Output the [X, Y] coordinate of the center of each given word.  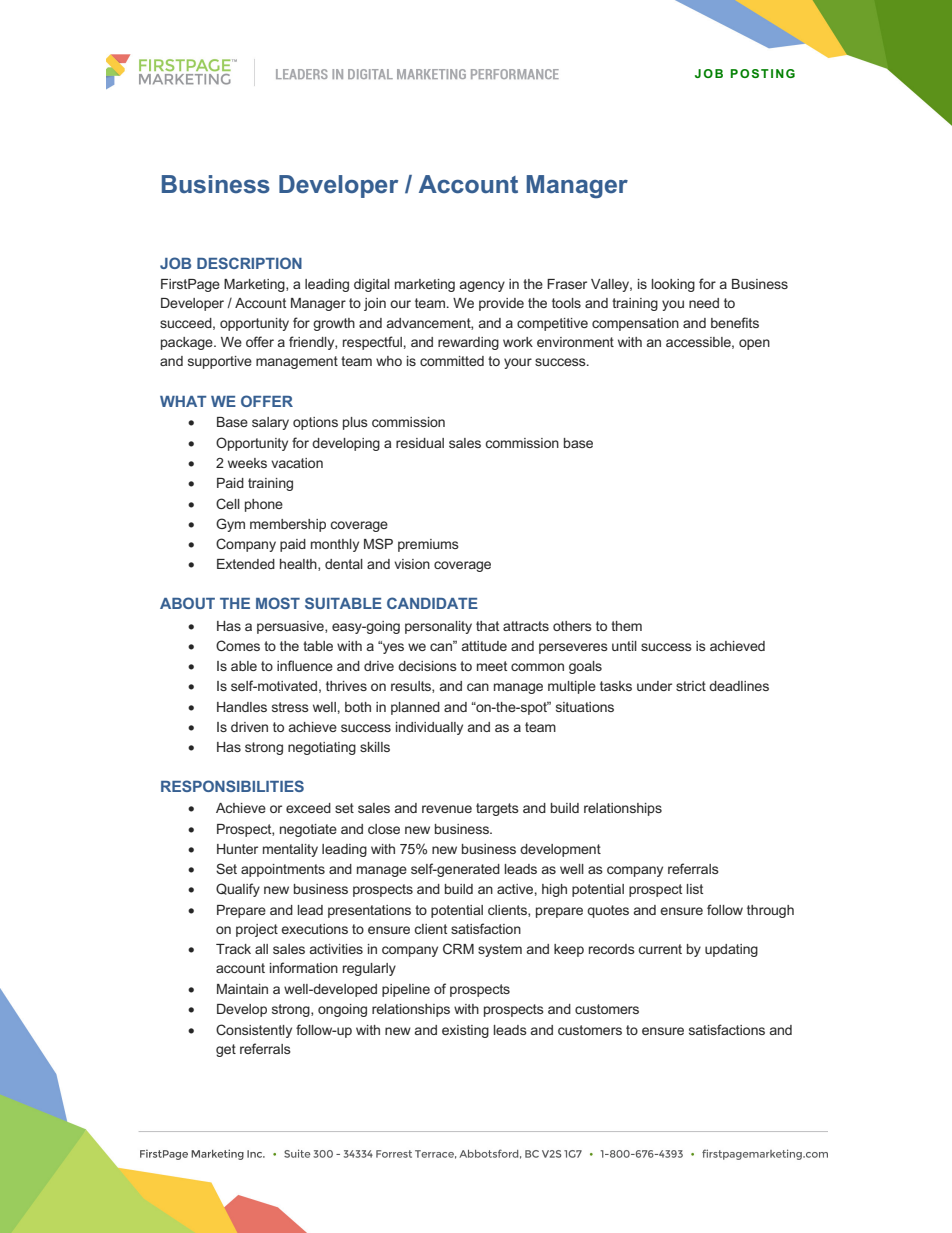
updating [731, 950]
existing [465, 1031]
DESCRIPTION [249, 263]
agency [482, 286]
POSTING [763, 73]
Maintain [242, 989]
